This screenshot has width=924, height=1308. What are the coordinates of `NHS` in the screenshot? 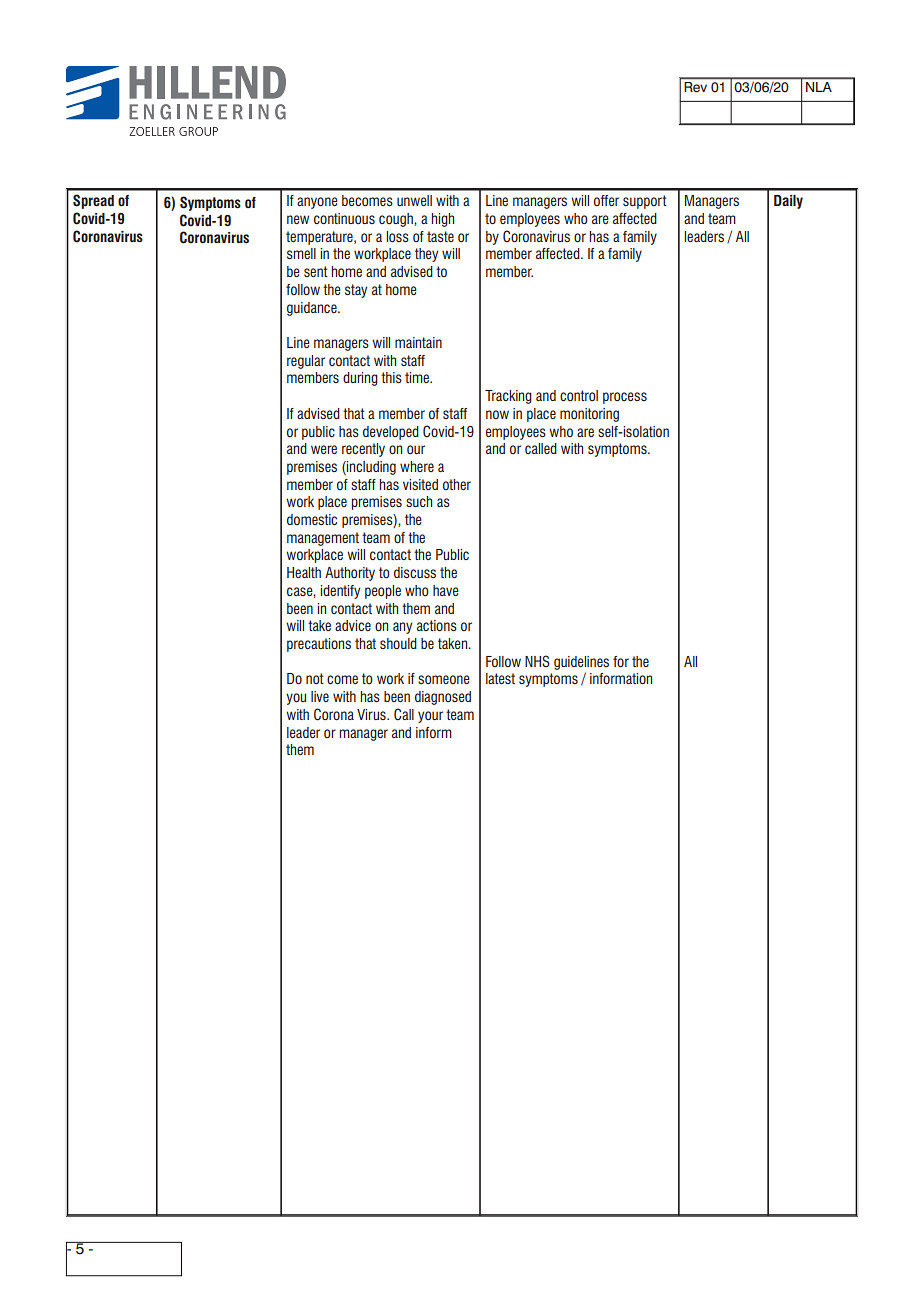 It's located at (537, 661).
